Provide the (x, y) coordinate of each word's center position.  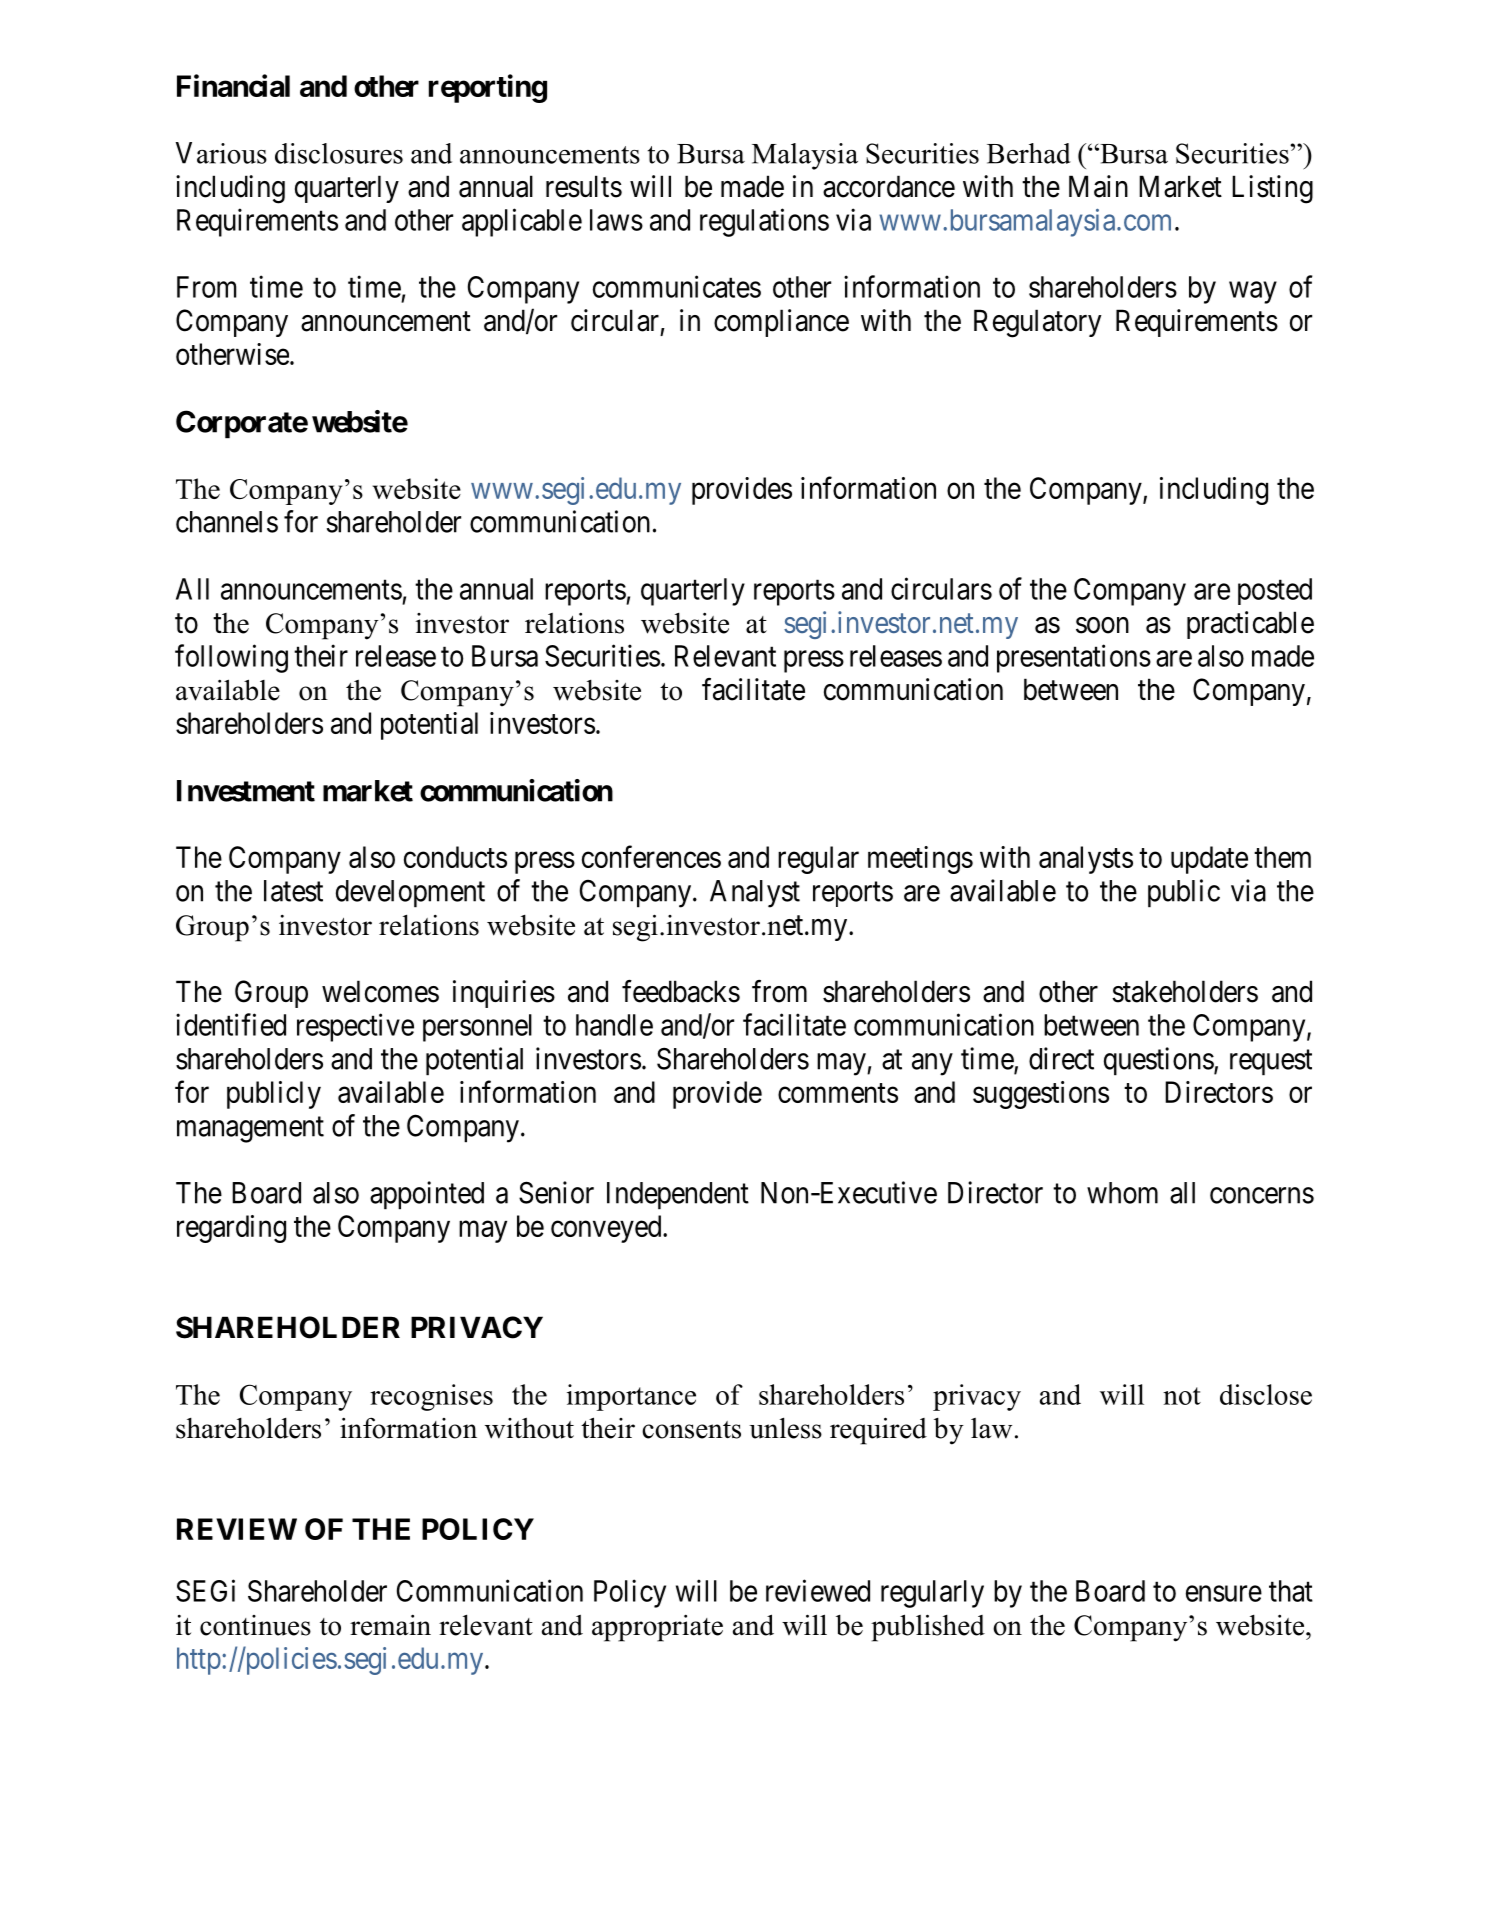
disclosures (339, 153)
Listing (1272, 189)
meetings (920, 860)
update (1209, 860)
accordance (889, 186)
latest (293, 891)
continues (255, 1625)
